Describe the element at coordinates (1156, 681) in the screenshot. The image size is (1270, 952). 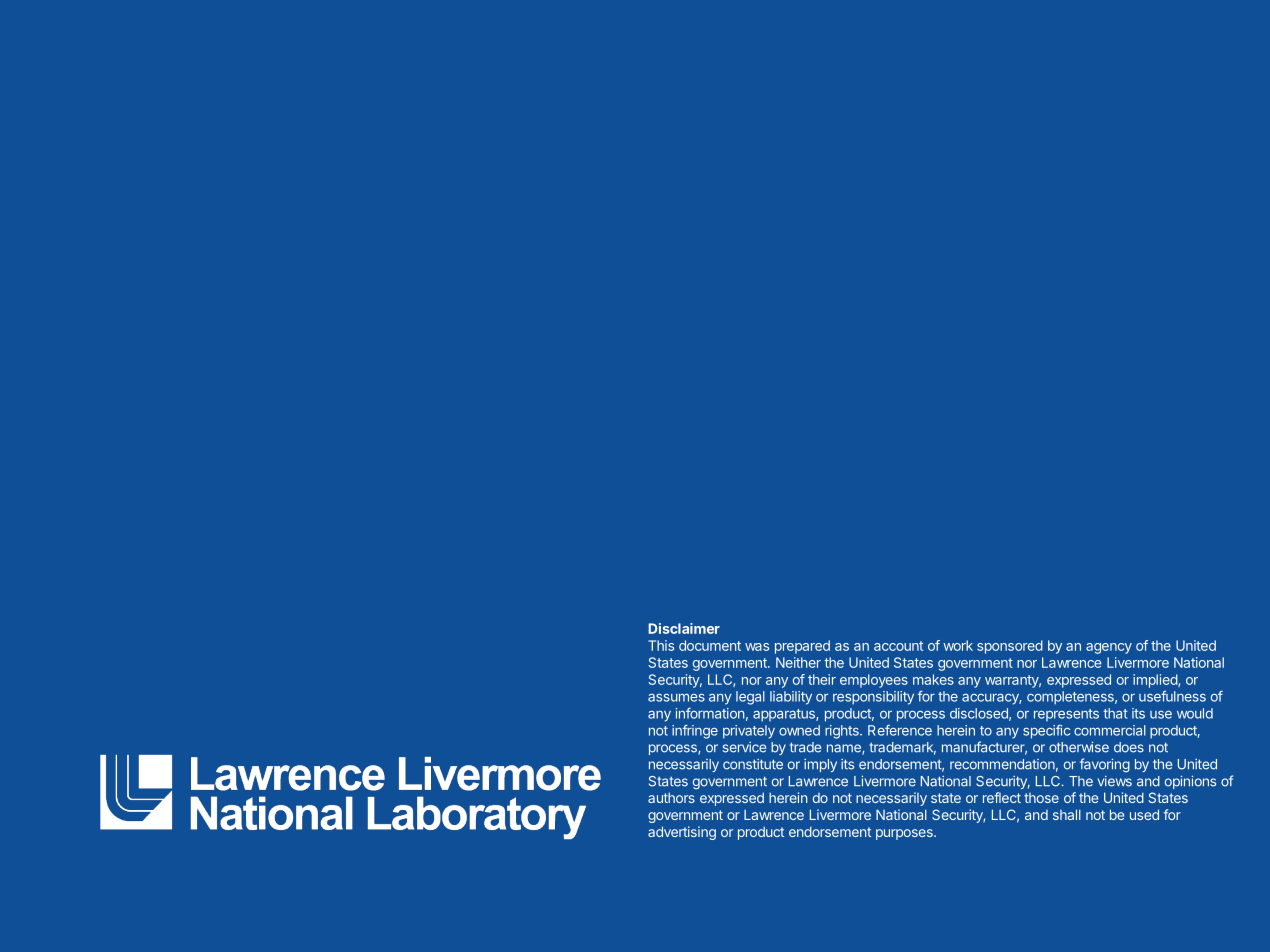
I see `implied` at that location.
